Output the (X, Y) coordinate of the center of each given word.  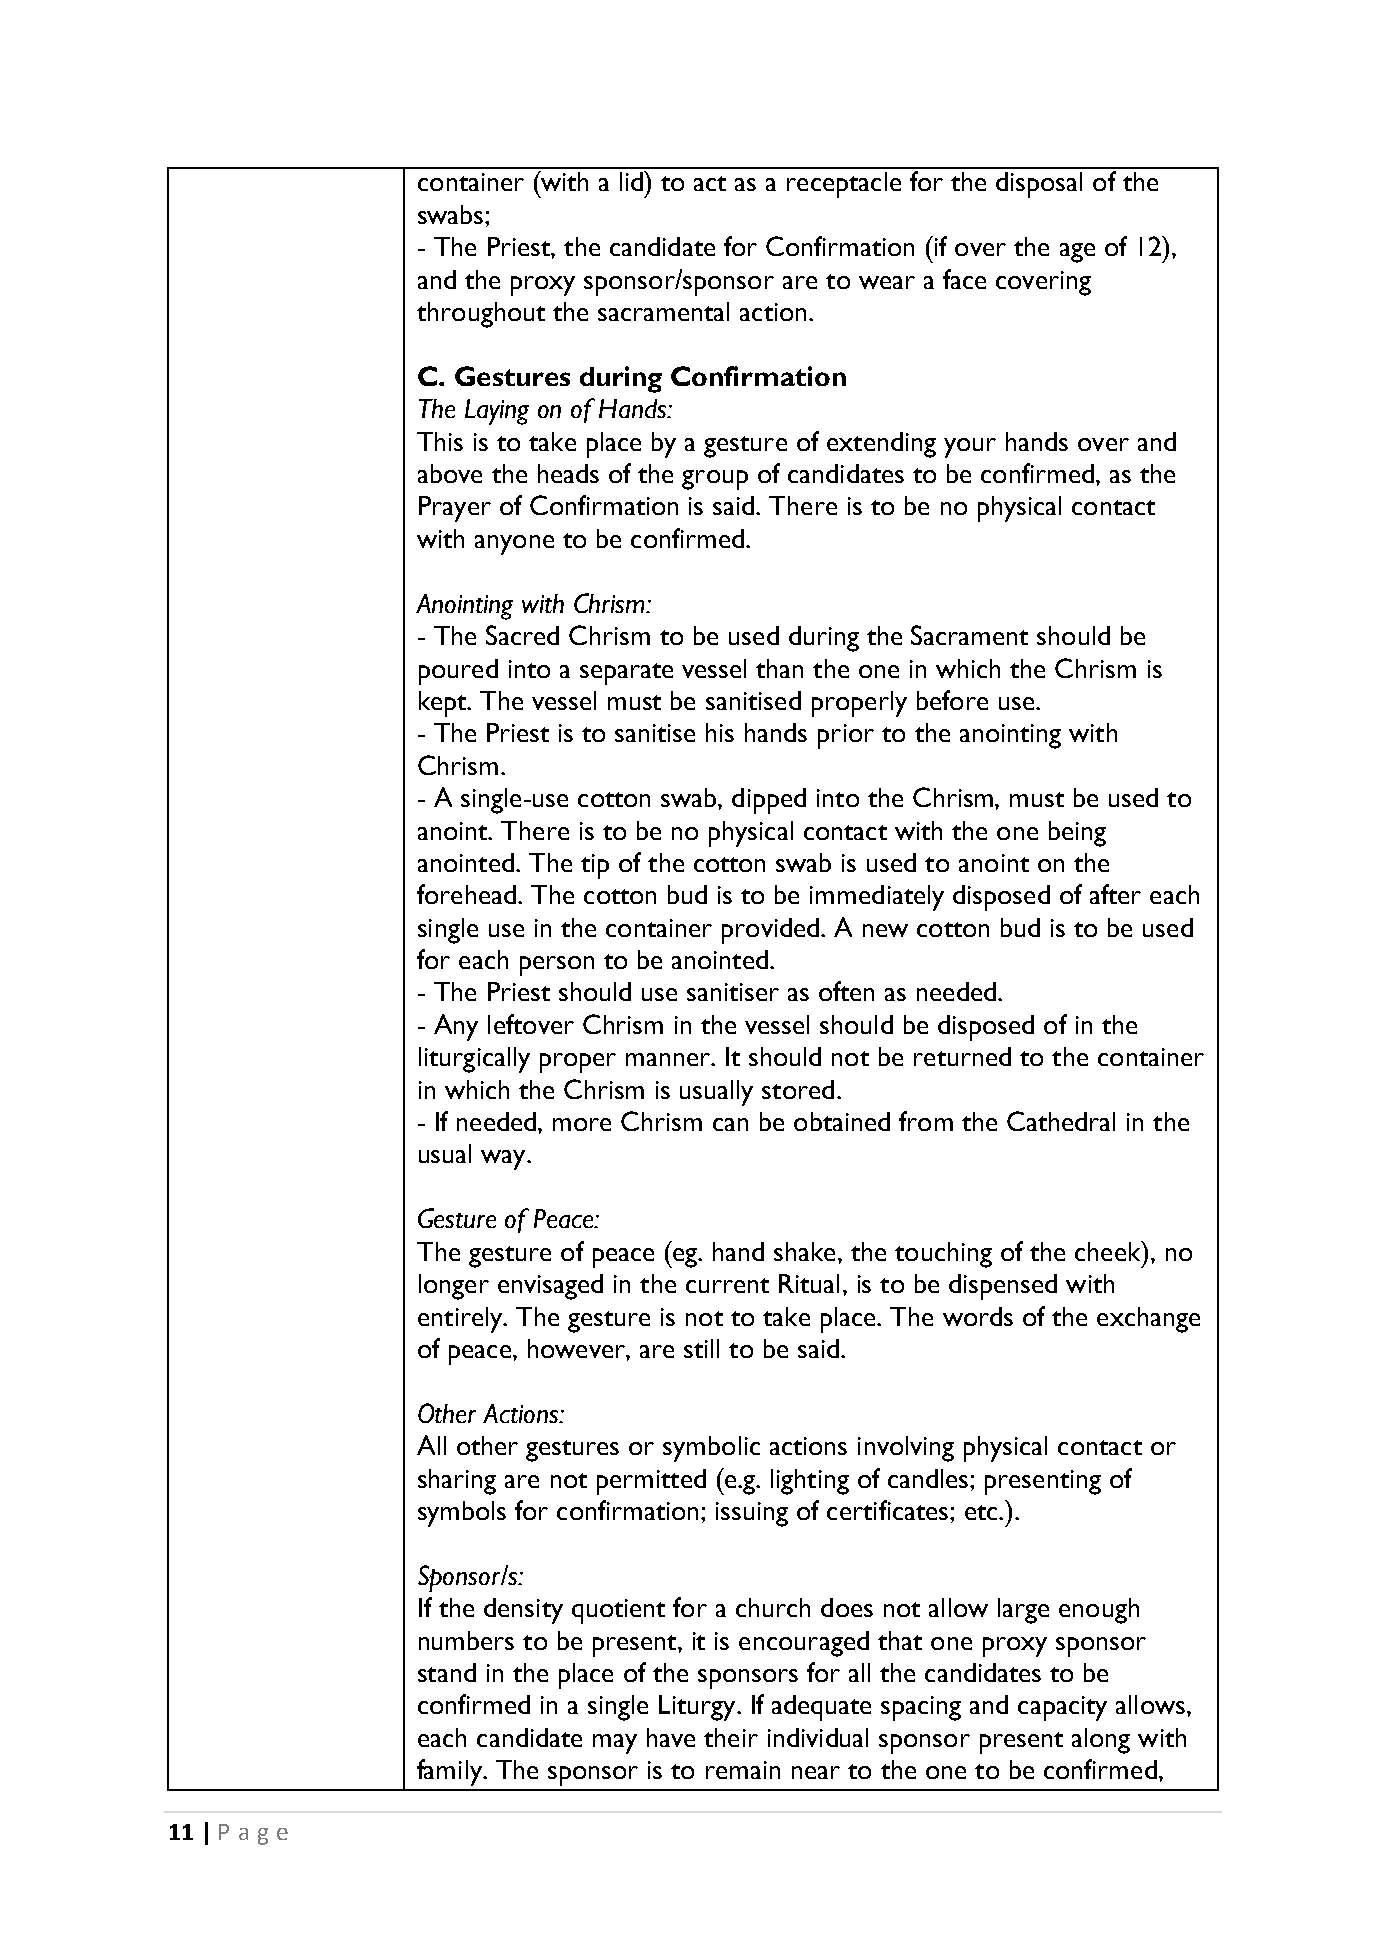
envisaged (550, 1287)
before (952, 700)
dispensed (1003, 1287)
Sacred (522, 635)
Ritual (809, 1283)
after (1115, 894)
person (557, 966)
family (450, 1772)
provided (772, 931)
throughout (481, 315)
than (779, 668)
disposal (1039, 185)
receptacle (844, 185)
